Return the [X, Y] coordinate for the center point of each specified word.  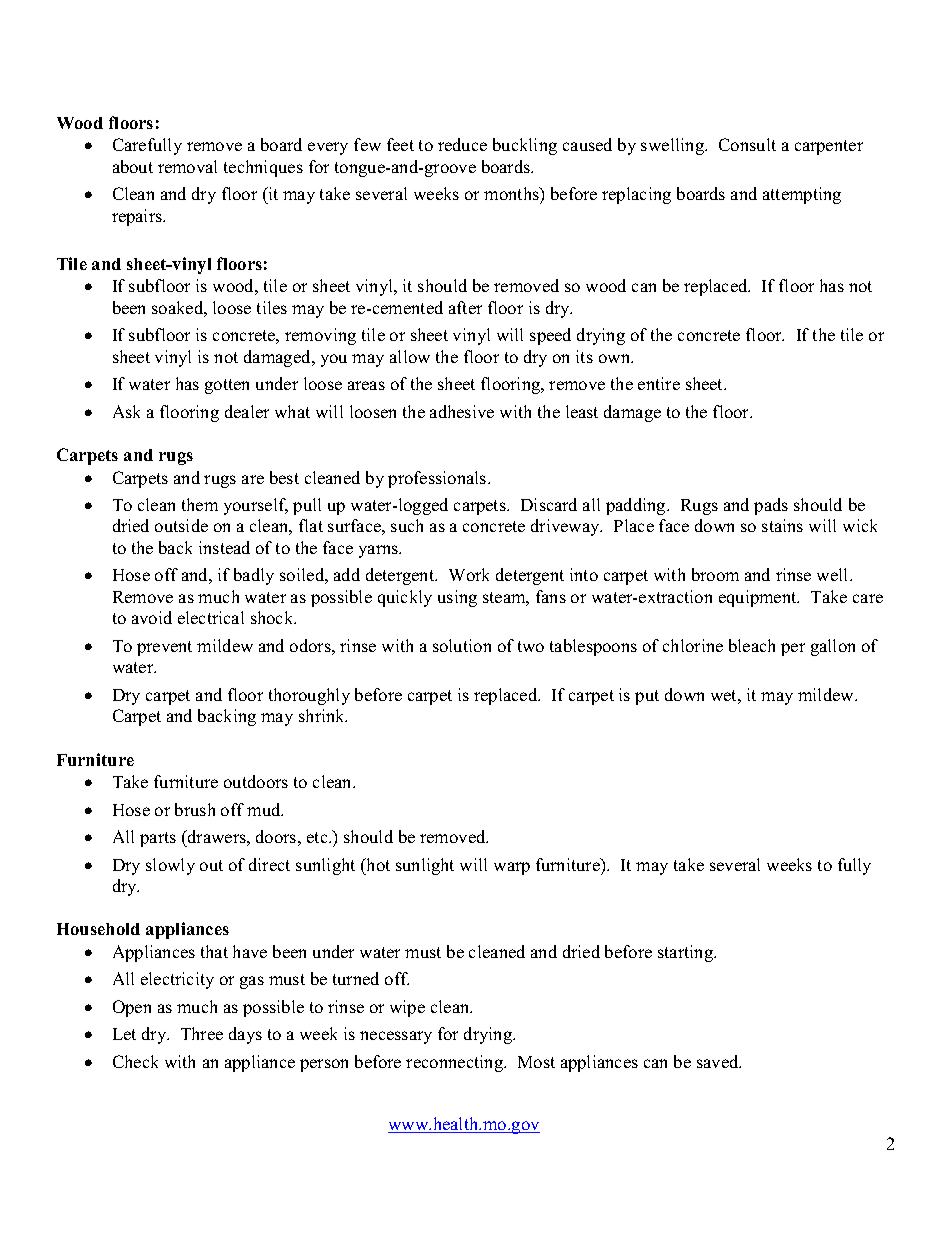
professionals [438, 479]
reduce [462, 144]
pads [771, 506]
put [647, 697]
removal [187, 166]
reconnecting [455, 1063]
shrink [323, 715]
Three [202, 1033]
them [200, 504]
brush [195, 809]
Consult [747, 144]
